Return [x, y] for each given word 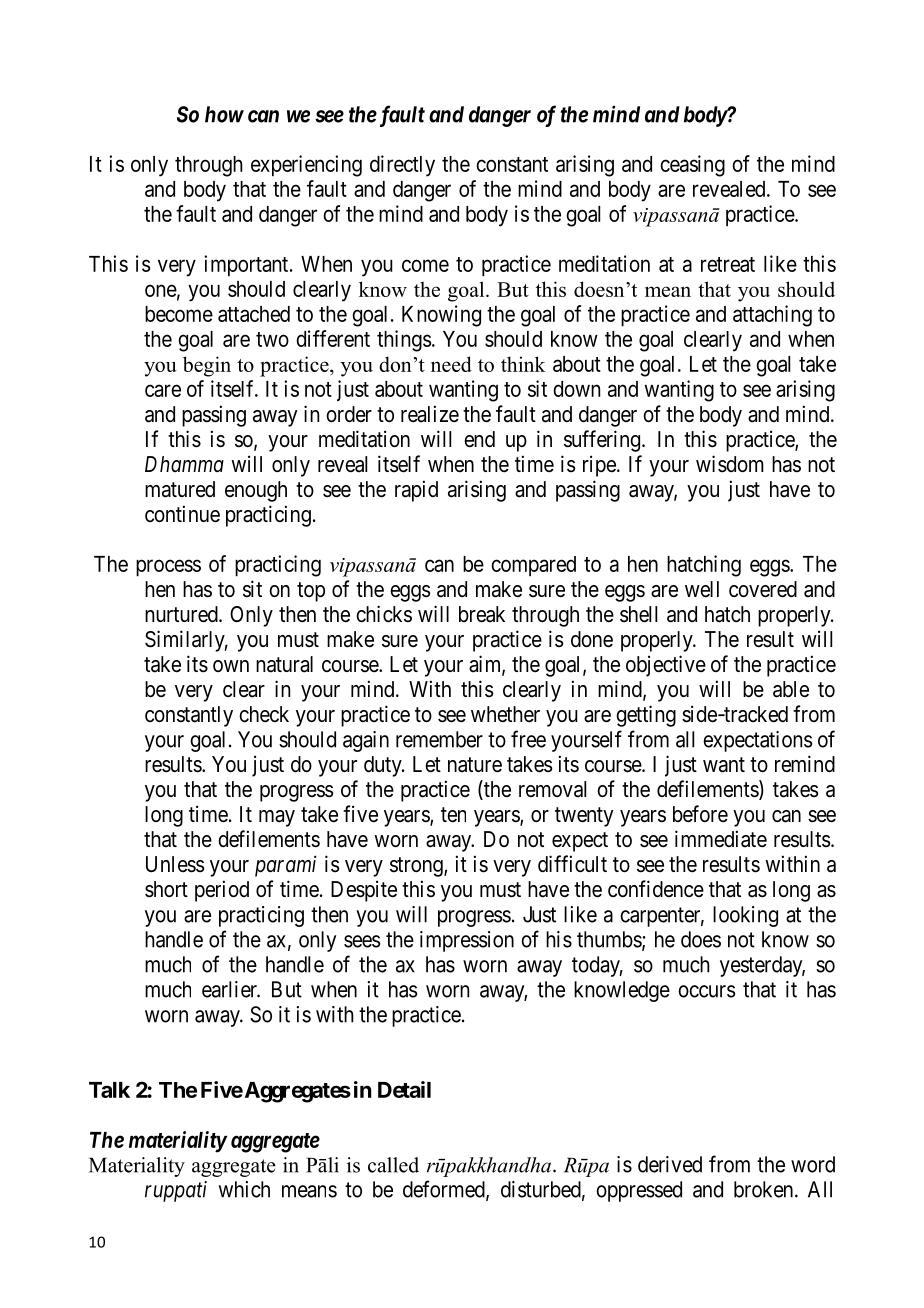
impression [467, 941]
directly [402, 166]
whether [505, 714]
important [247, 266]
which [244, 1189]
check [264, 714]
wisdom [730, 464]
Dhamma [184, 464]
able [791, 689]
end [479, 439]
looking [745, 916]
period [222, 891]
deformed [445, 1190]
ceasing [692, 166]
